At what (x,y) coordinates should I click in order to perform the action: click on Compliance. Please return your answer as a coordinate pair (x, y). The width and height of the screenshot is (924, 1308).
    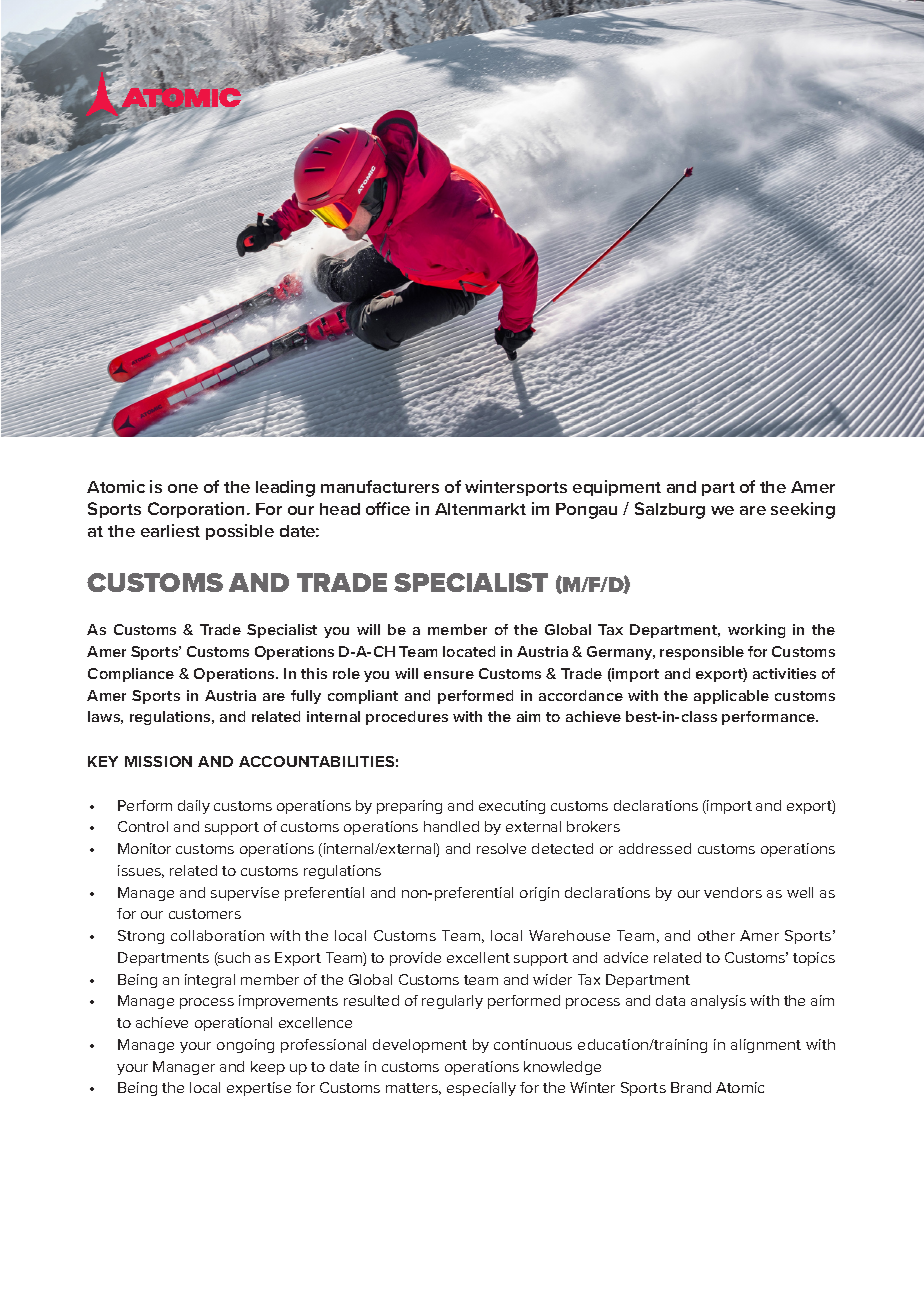
    Looking at the image, I should click on (131, 675).
